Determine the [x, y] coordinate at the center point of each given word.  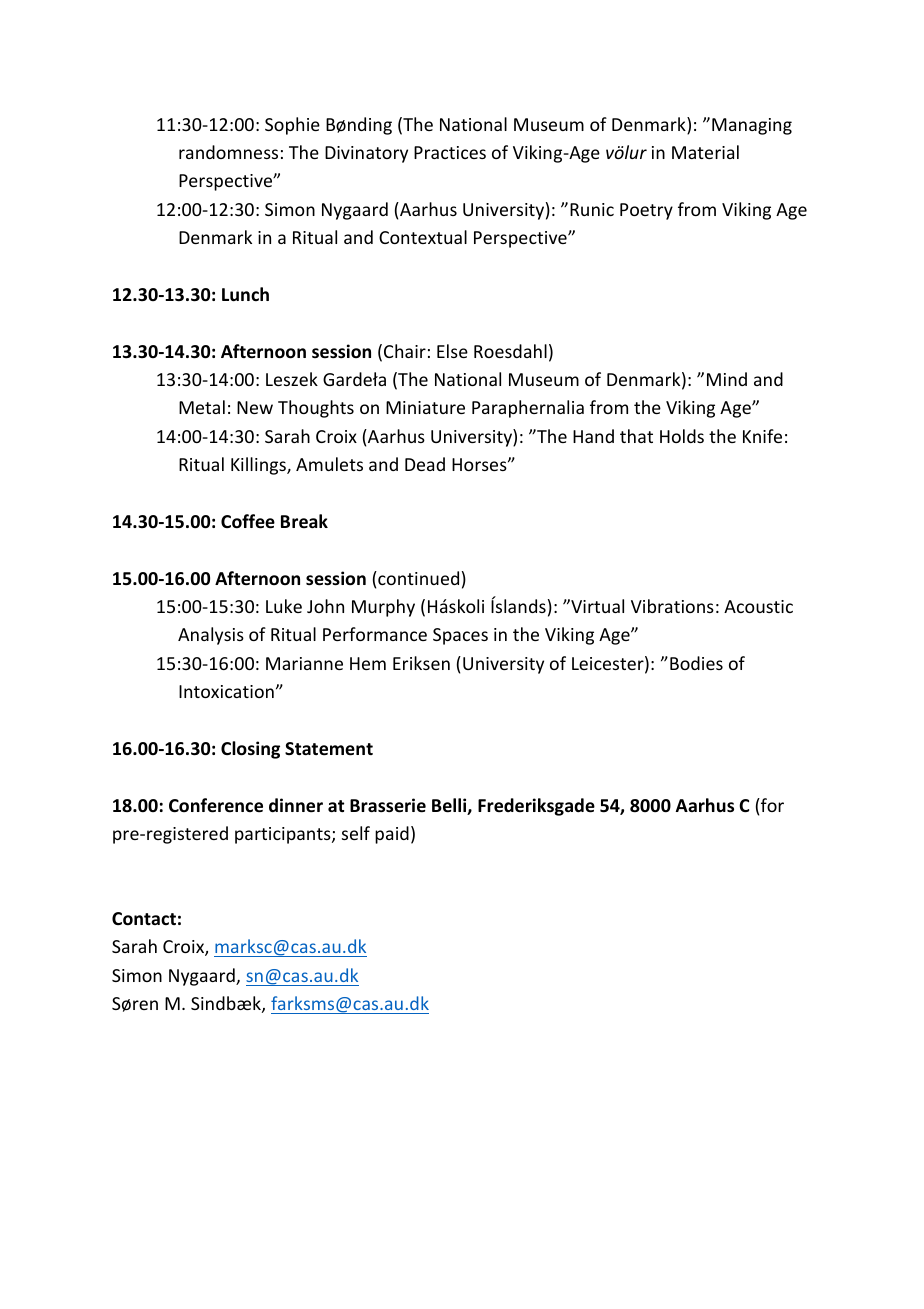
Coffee [248, 521]
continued [417, 578]
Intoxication [226, 691]
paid [392, 835]
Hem [368, 663]
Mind [727, 379]
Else [452, 351]
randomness [228, 152]
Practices [450, 152]
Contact [144, 919]
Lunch [245, 294]
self [356, 833]
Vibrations [672, 606]
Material [705, 152]
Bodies [696, 663]
